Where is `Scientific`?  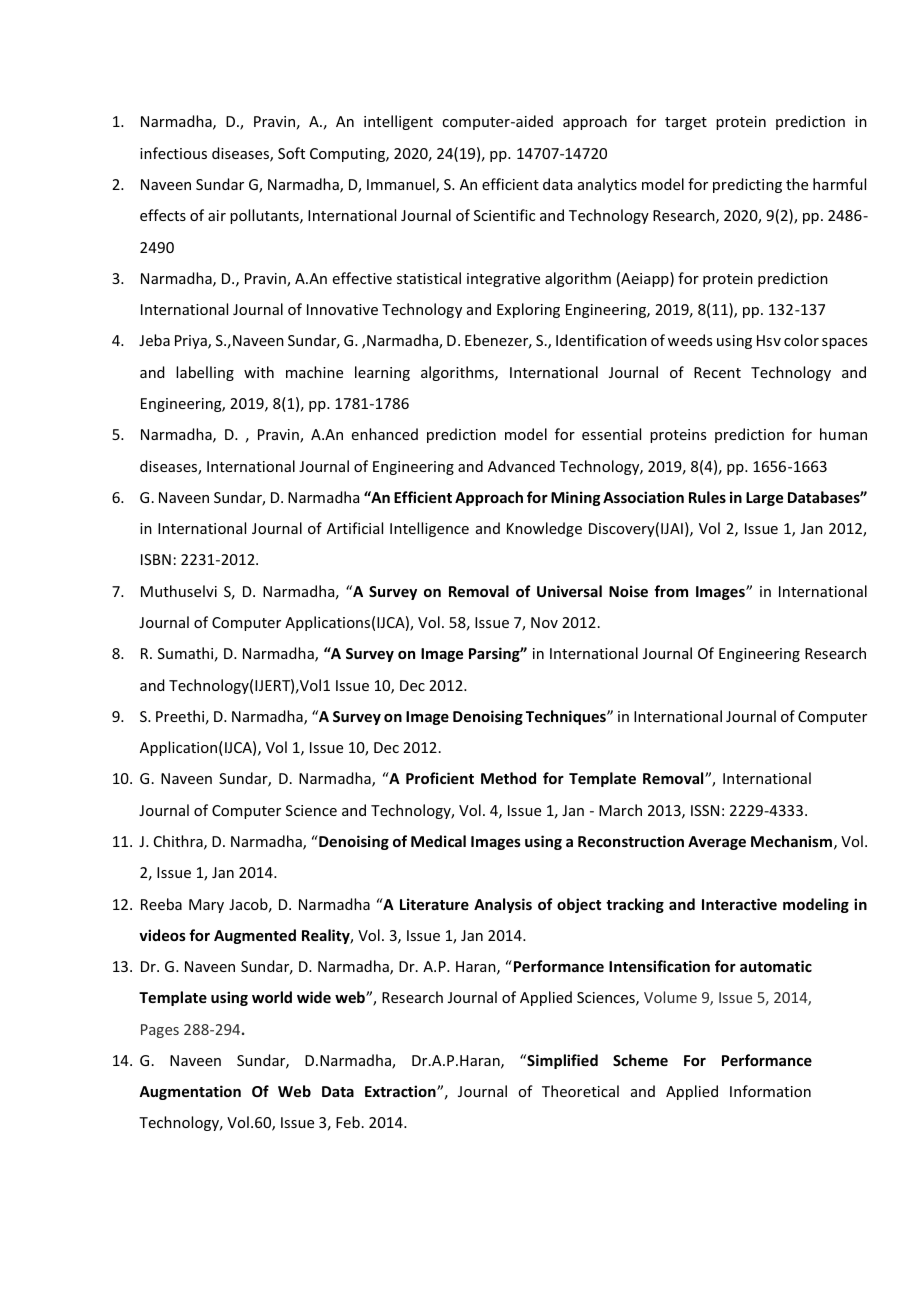
Scientific is located at coordinates (504, 215).
